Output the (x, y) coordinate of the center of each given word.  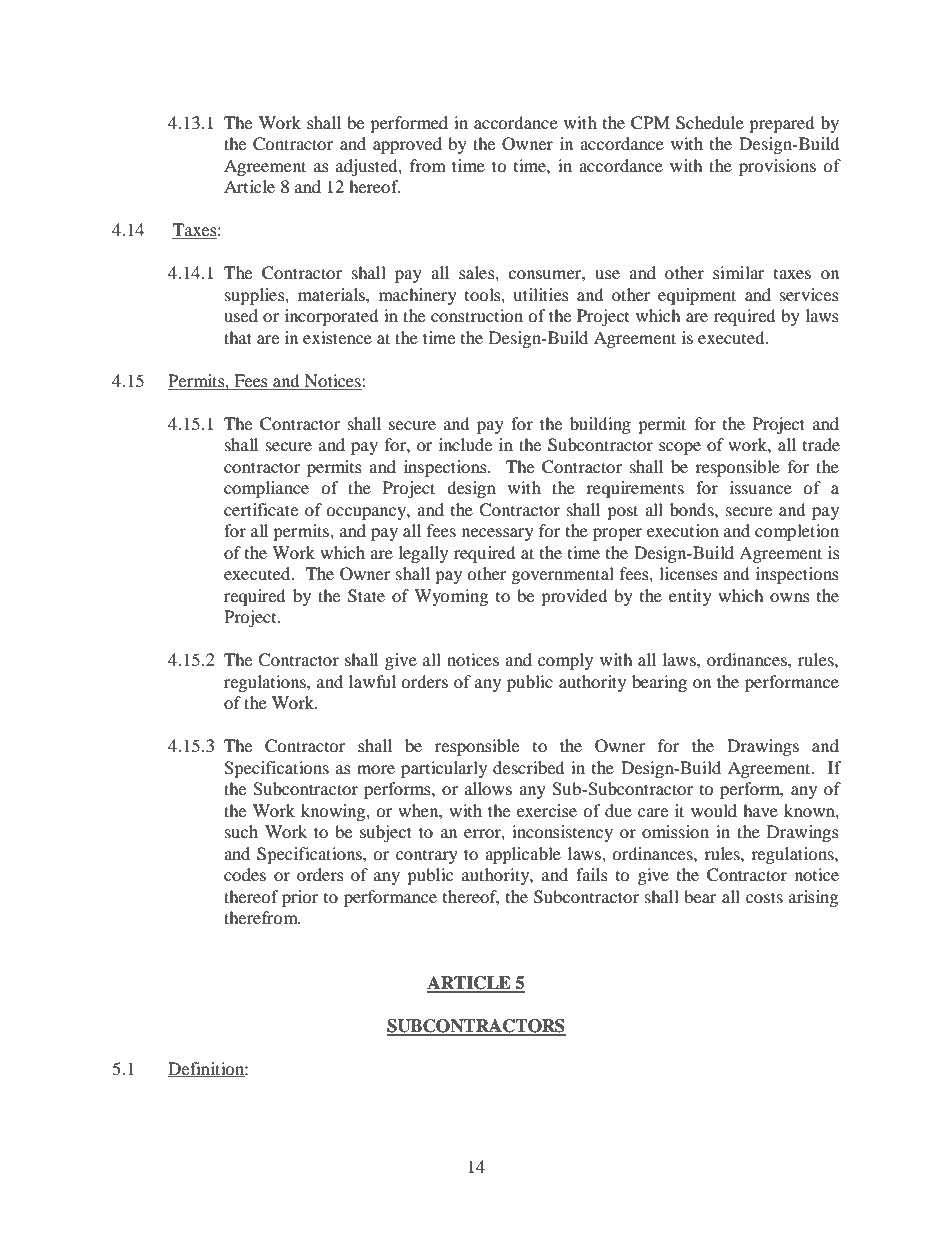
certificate (261, 509)
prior (300, 898)
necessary (498, 534)
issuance (761, 487)
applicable (523, 855)
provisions (777, 167)
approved (407, 145)
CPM (650, 123)
